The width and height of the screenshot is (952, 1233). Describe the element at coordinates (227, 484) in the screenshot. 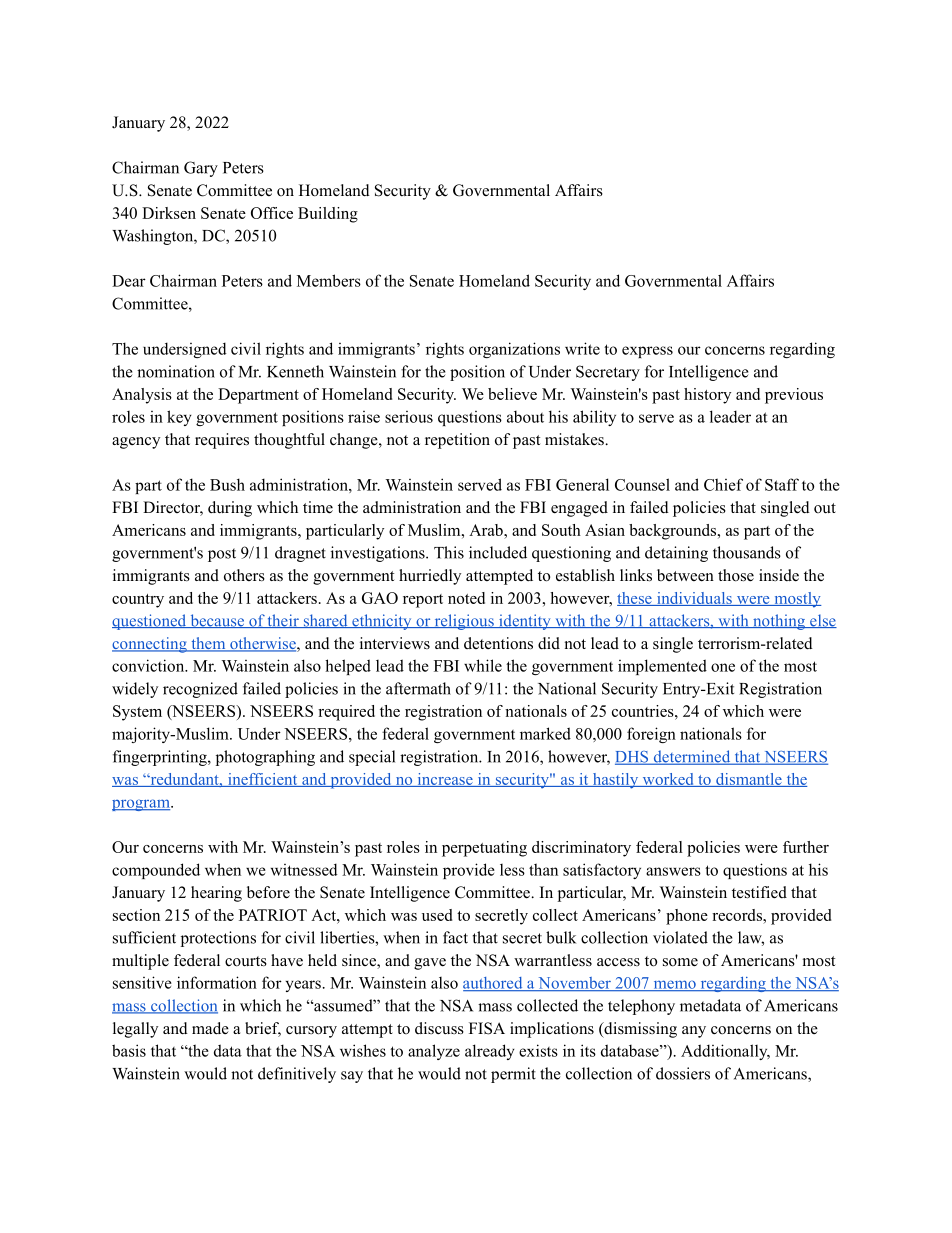

I see `Bush` at that location.
